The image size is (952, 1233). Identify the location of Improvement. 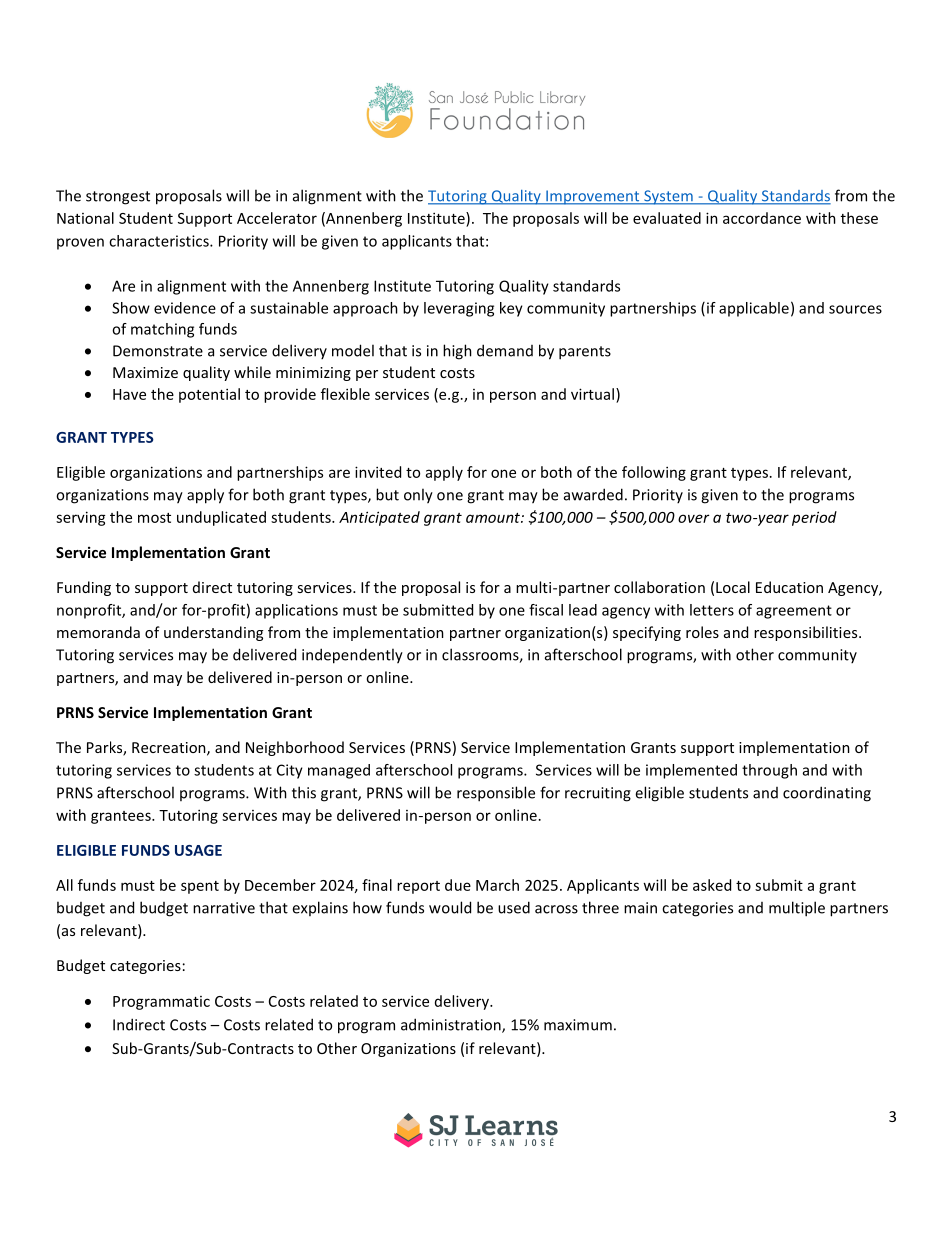
(593, 197).
